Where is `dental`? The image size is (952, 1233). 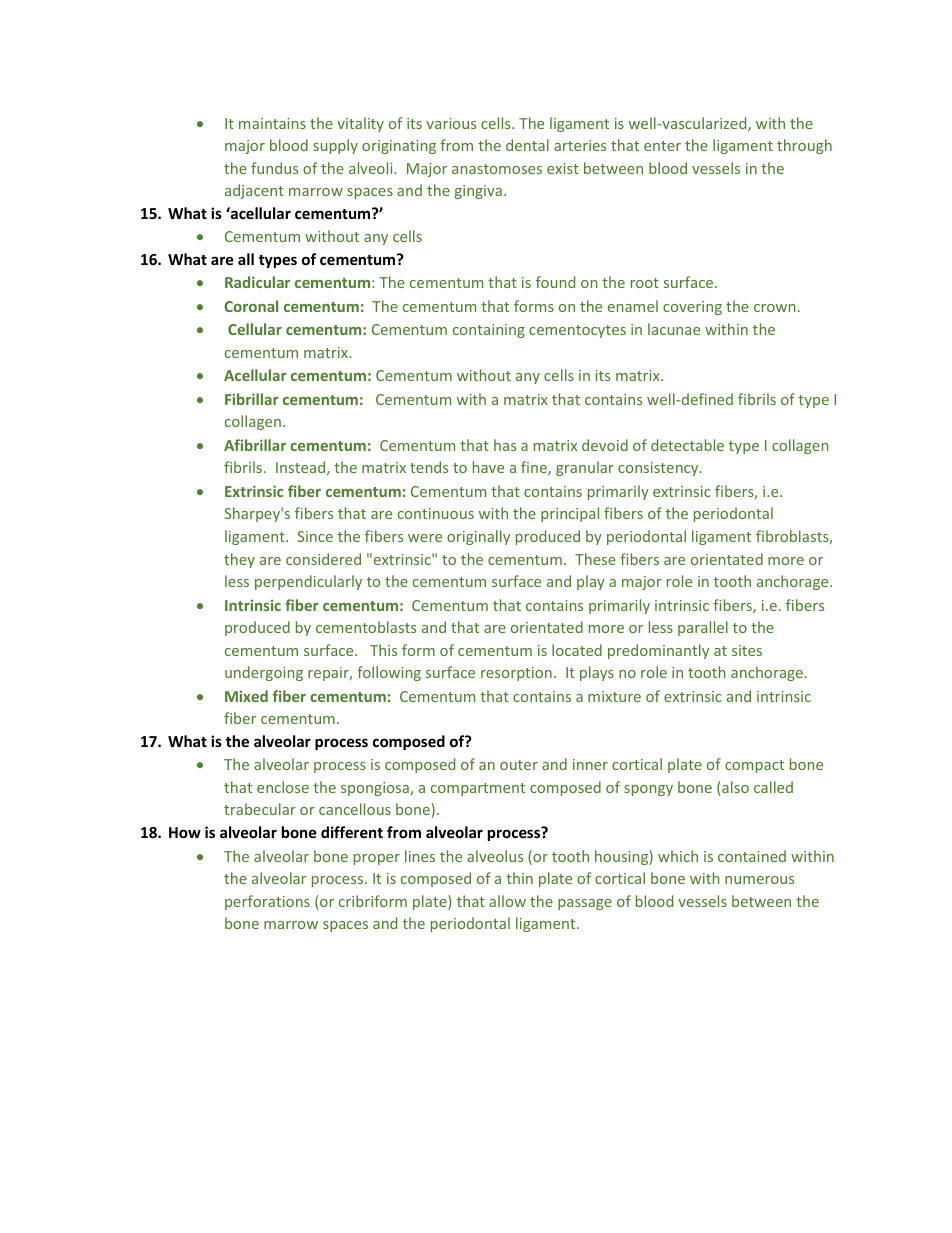
dental is located at coordinates (527, 145).
